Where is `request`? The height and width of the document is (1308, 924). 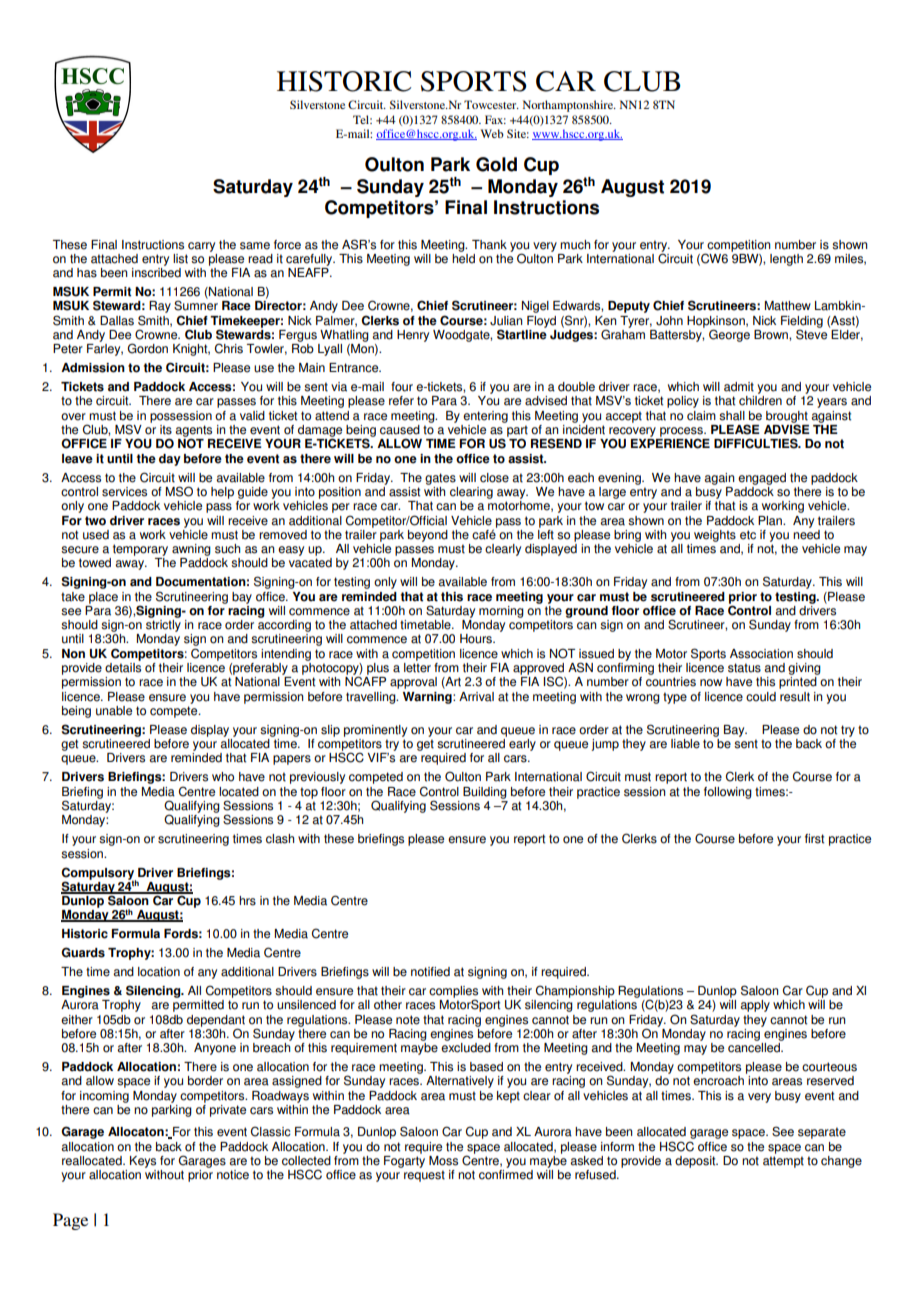 request is located at coordinates (424, 1176).
